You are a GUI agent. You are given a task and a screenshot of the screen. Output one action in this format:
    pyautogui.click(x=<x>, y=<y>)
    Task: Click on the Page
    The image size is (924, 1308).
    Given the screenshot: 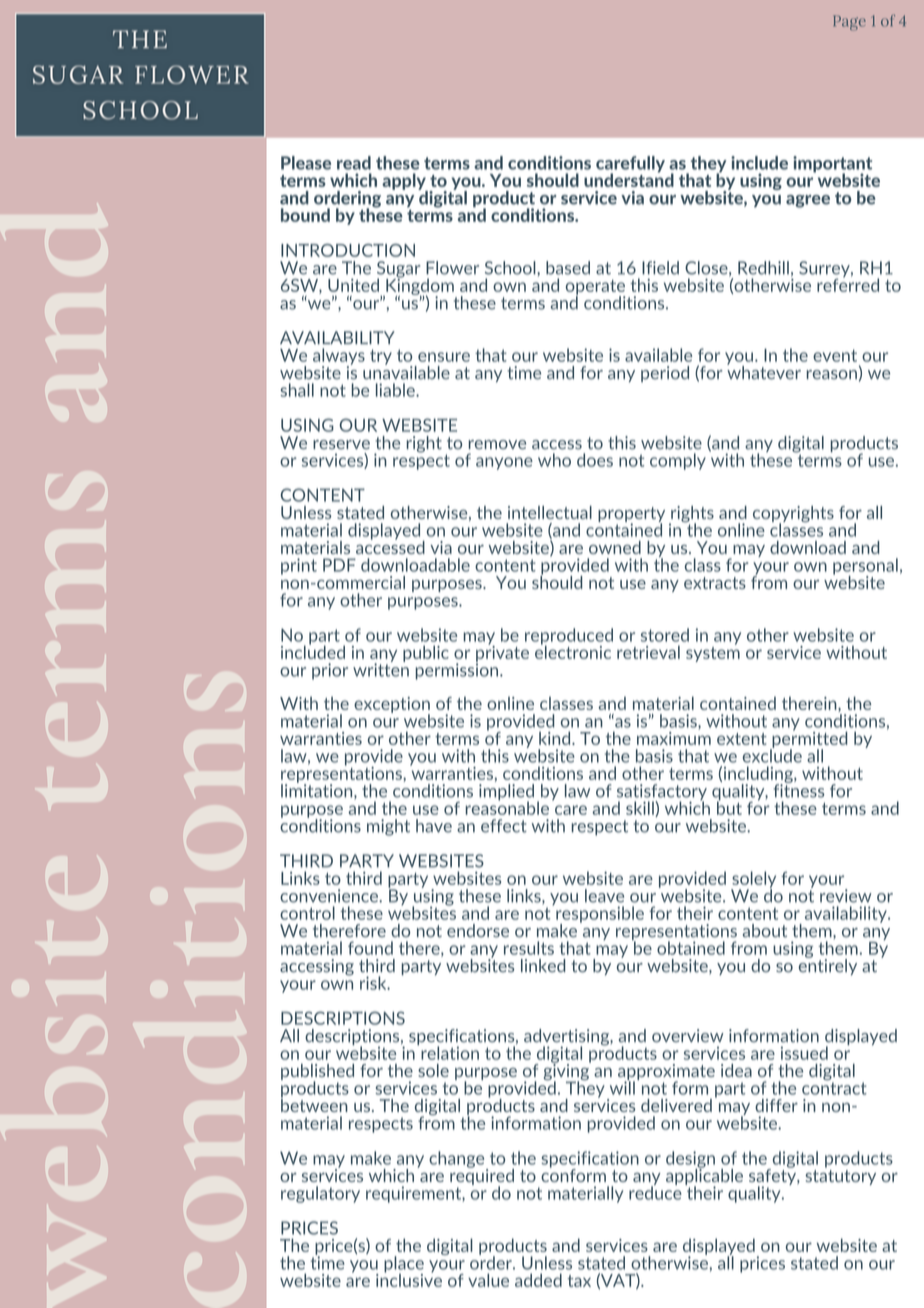 What is the action you would take?
    pyautogui.click(x=849, y=23)
